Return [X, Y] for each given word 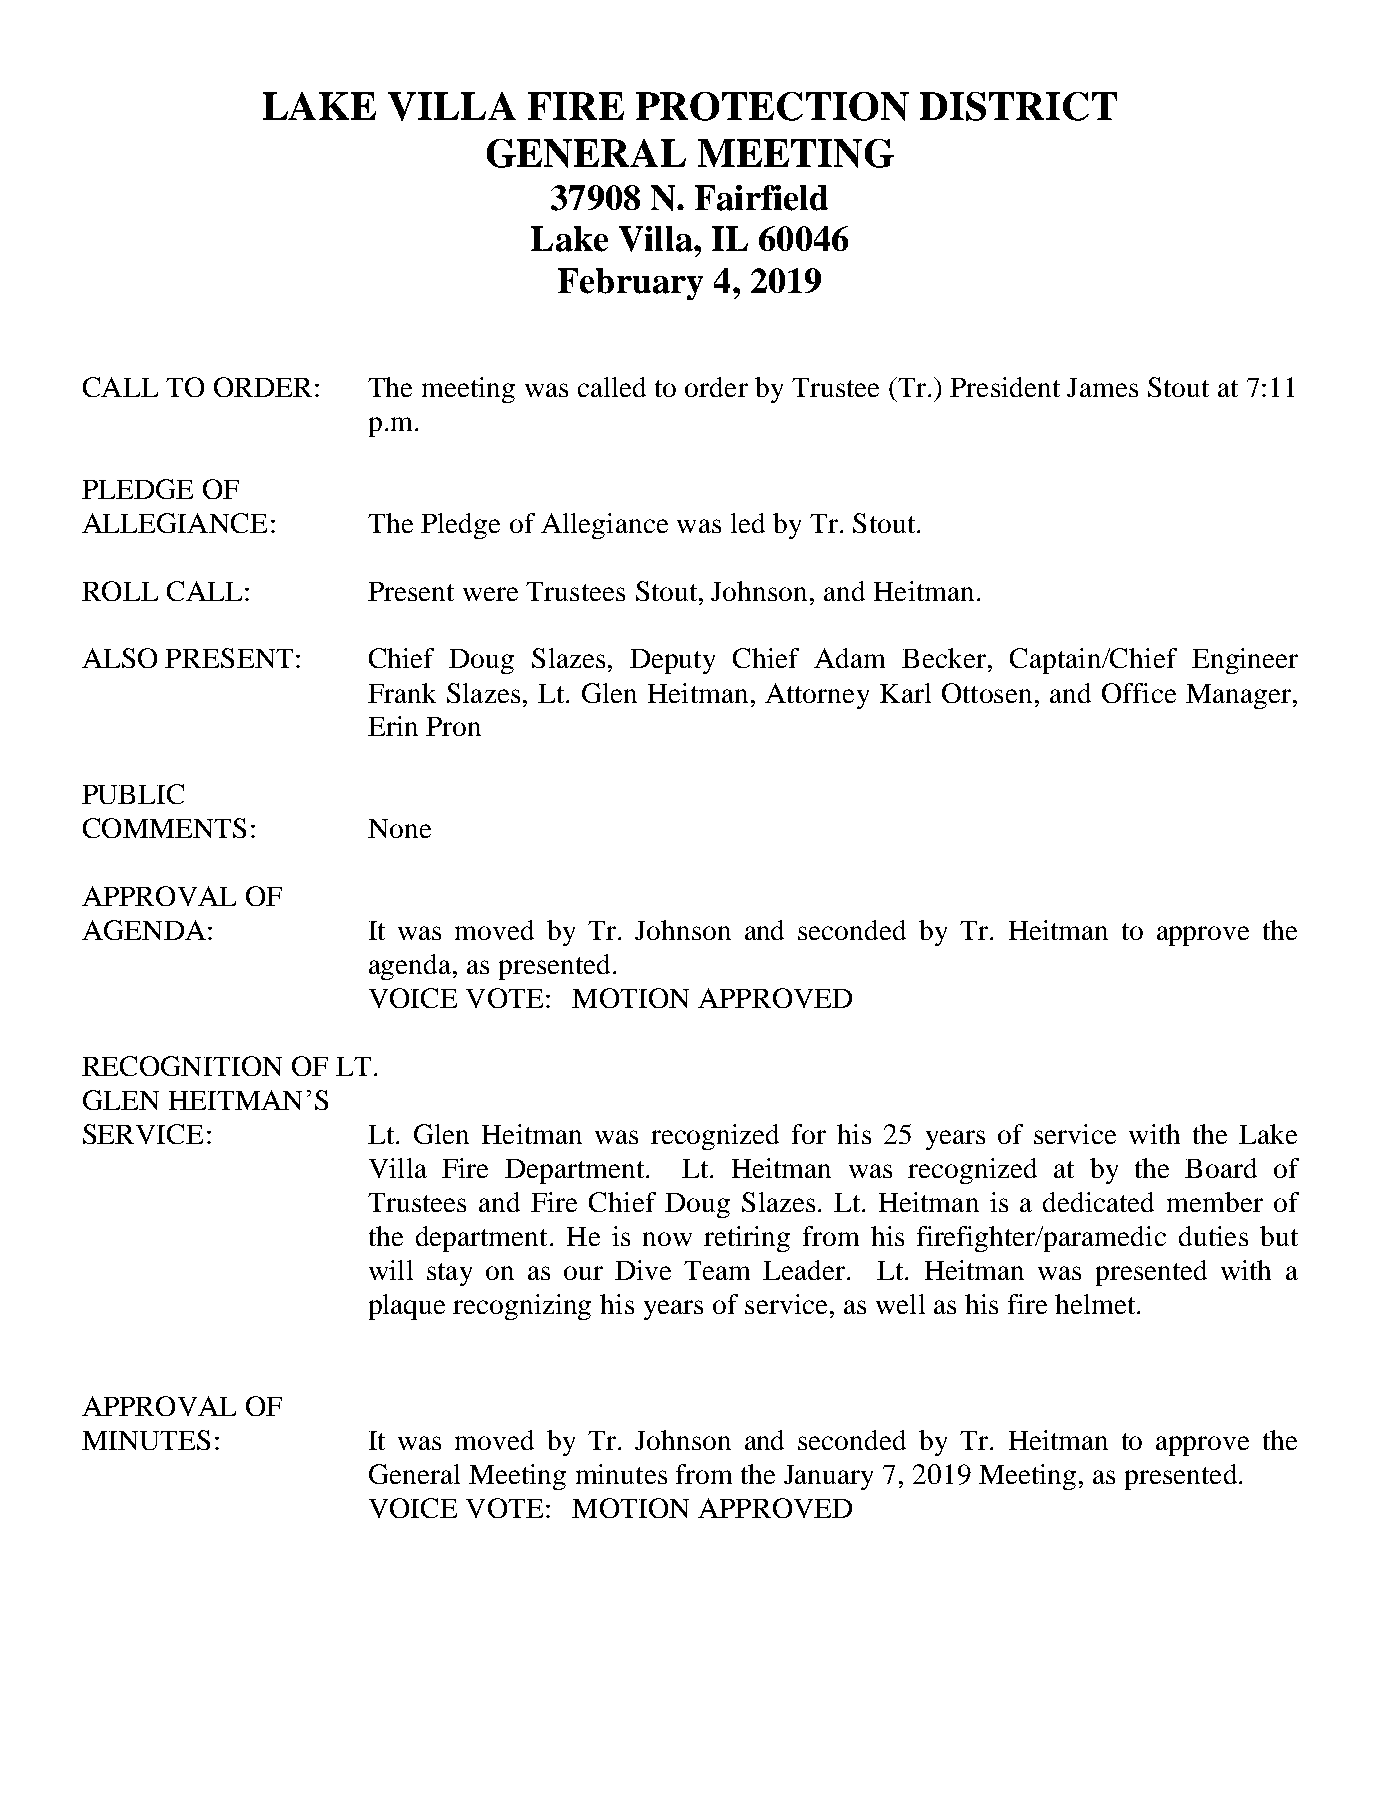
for [809, 1134]
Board [1221, 1168]
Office [1139, 693]
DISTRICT [1018, 106]
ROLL [120, 591]
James [1102, 387]
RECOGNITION [182, 1066]
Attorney [817, 696]
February [630, 284]
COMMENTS [164, 828]
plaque [407, 1307]
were [490, 594]
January [828, 1477]
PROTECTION [772, 106]
